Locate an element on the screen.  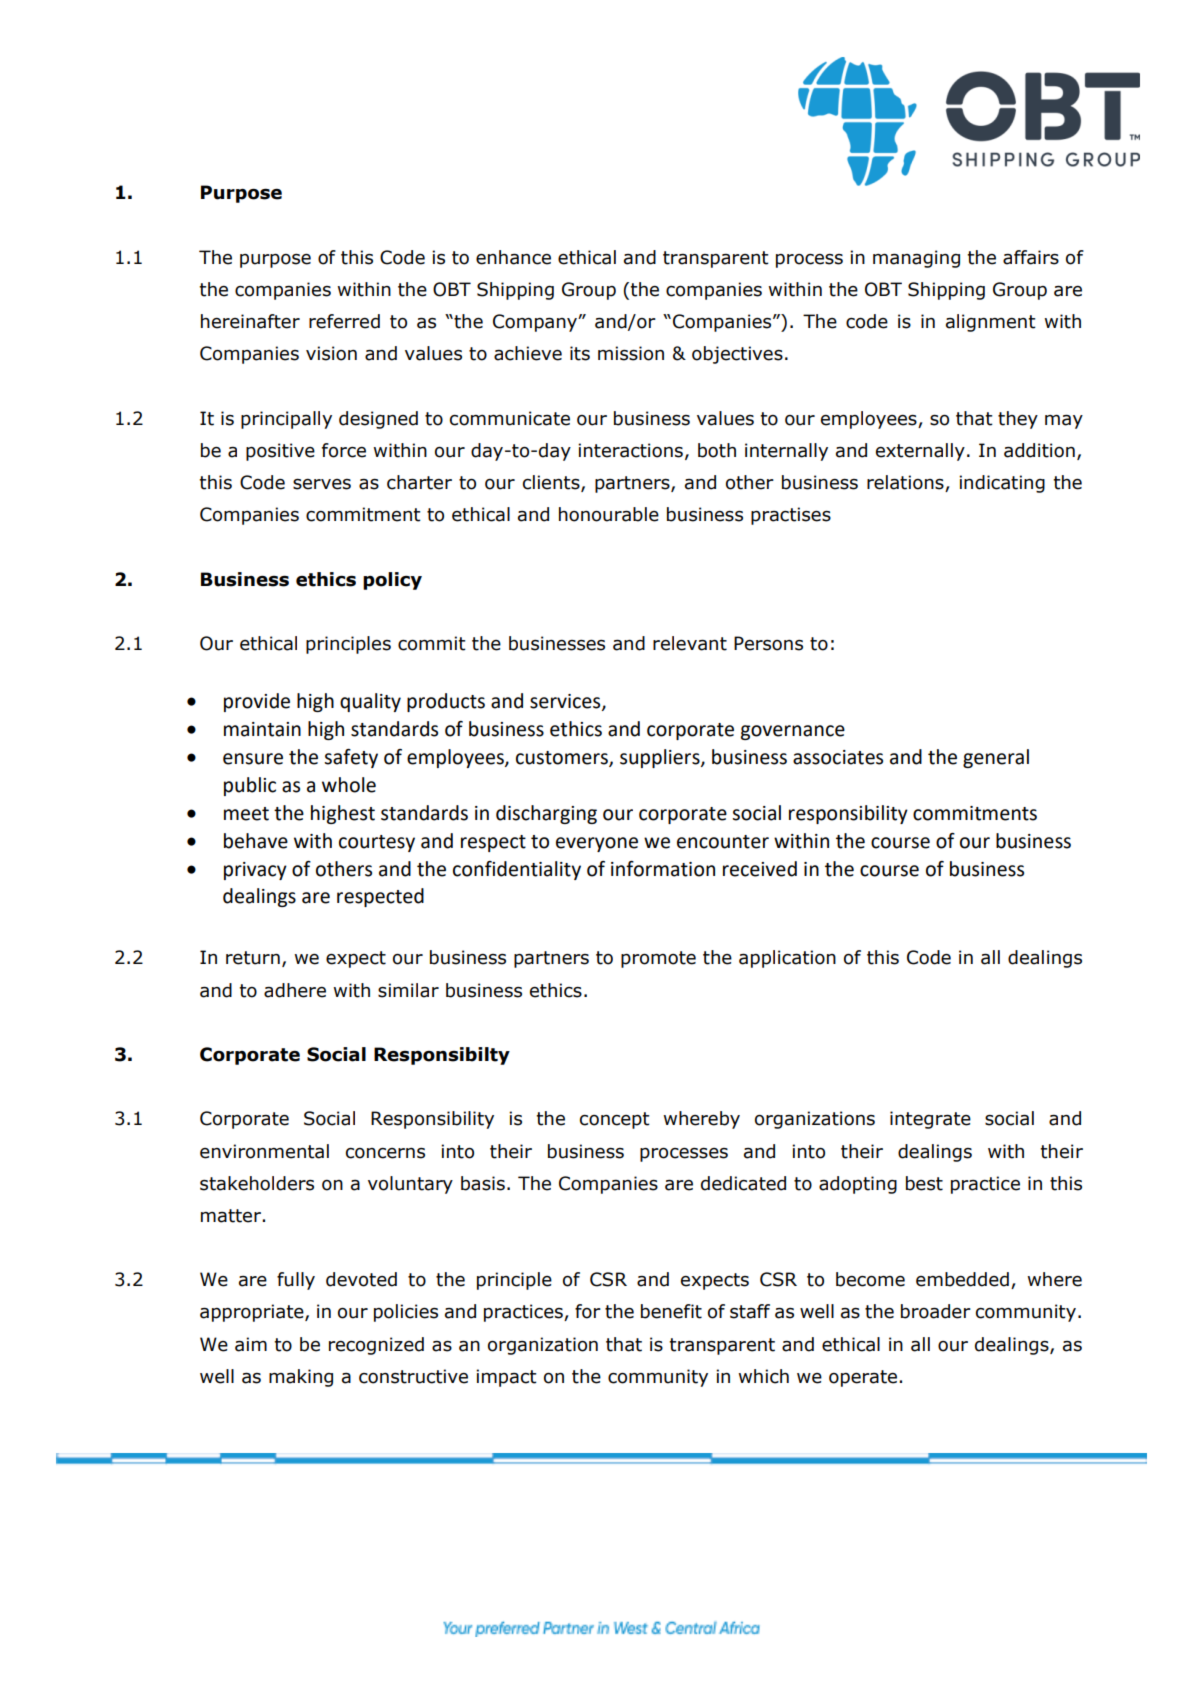
adhere is located at coordinates (295, 990).
